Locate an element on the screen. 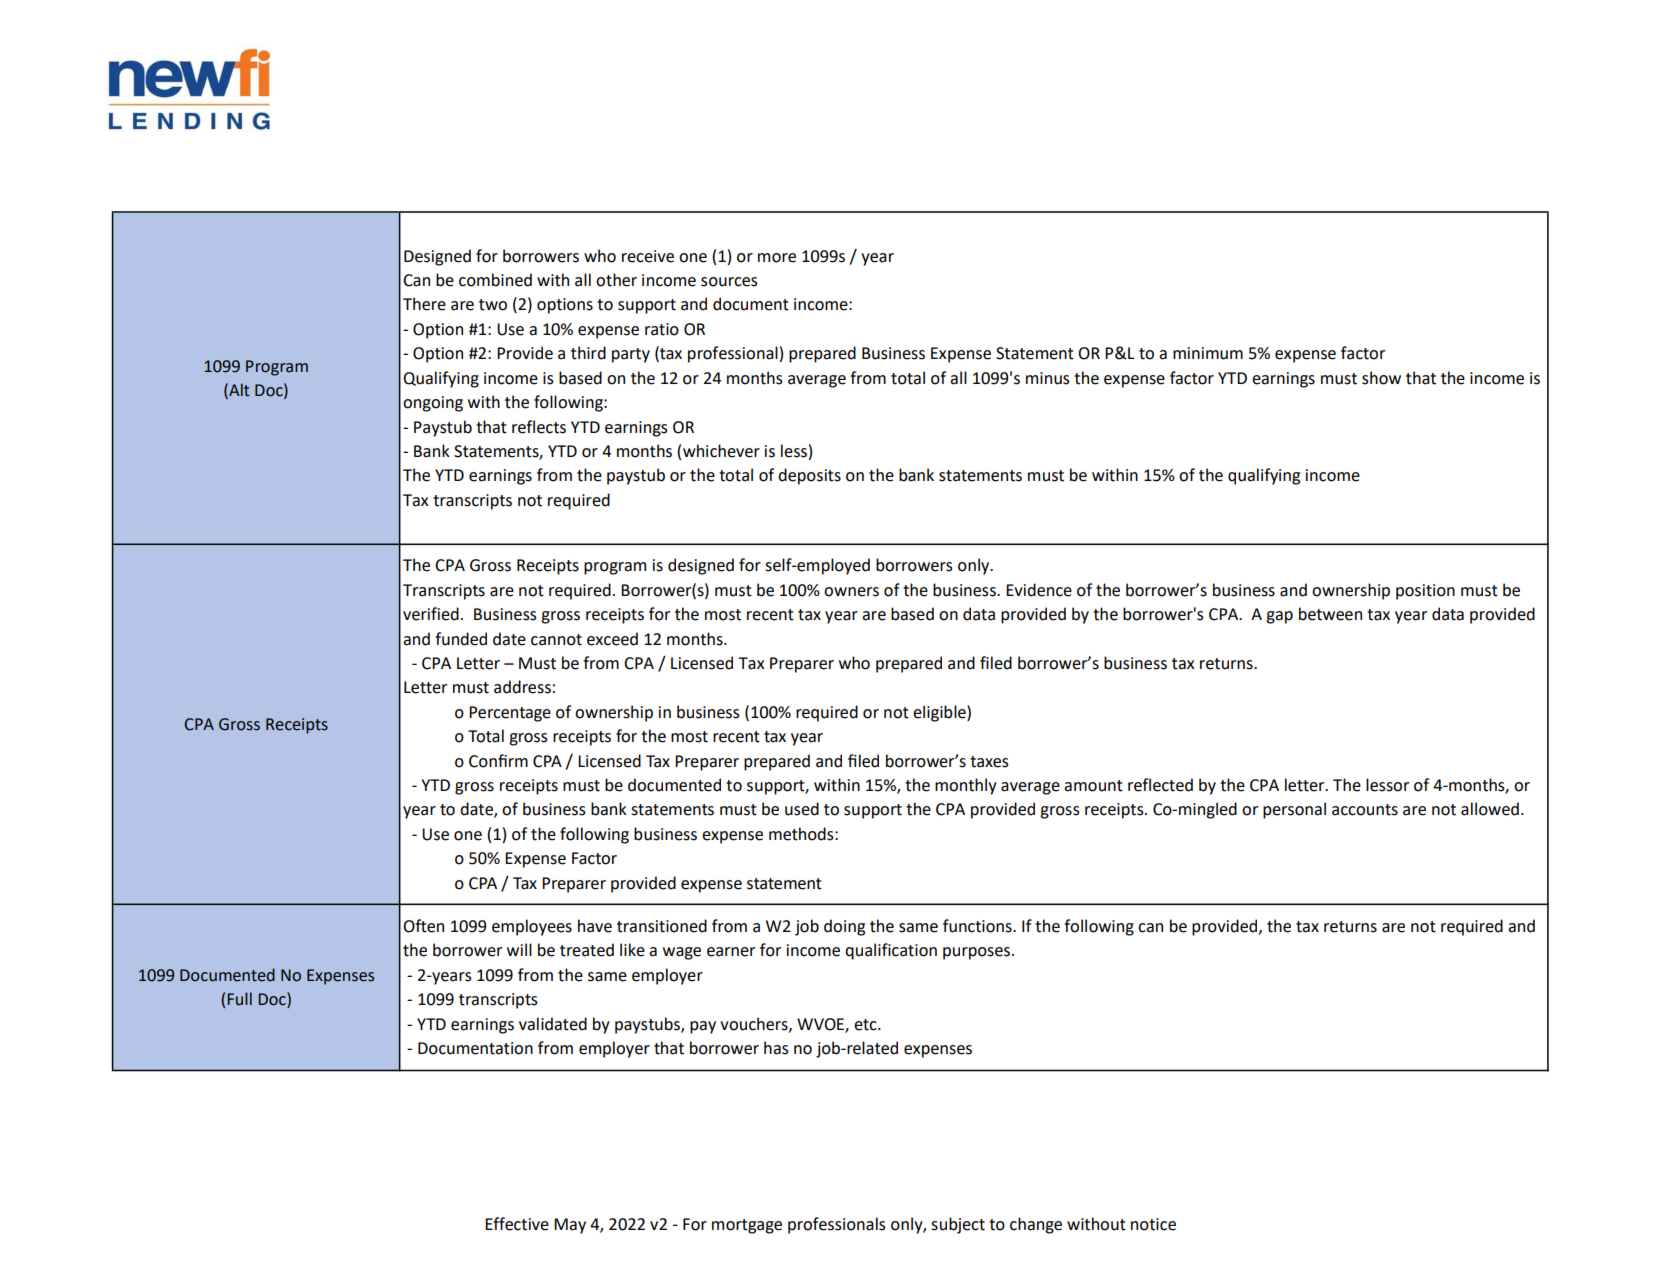  Percentage is located at coordinates (510, 714).
